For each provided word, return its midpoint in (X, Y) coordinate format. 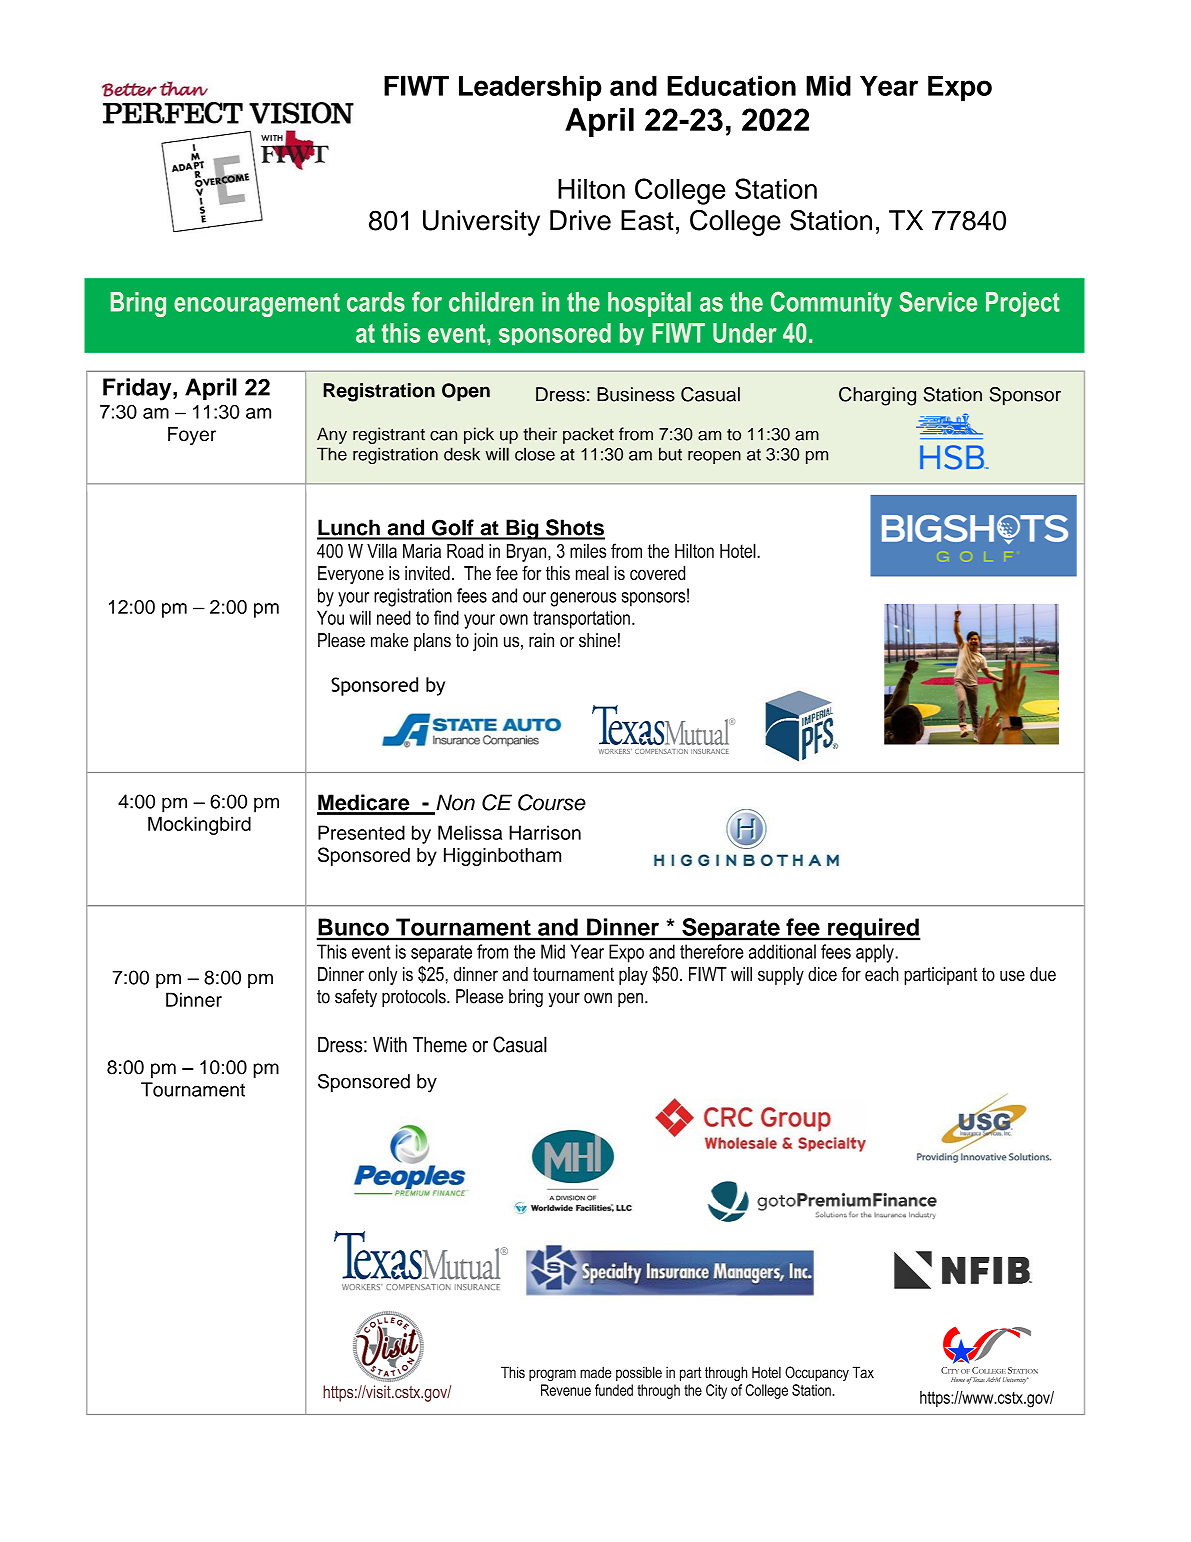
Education (731, 85)
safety (356, 998)
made (596, 1372)
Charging (877, 396)
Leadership (530, 88)
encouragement (257, 305)
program (552, 1375)
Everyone (351, 575)
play (633, 976)
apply (876, 953)
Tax (863, 1372)
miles (588, 551)
